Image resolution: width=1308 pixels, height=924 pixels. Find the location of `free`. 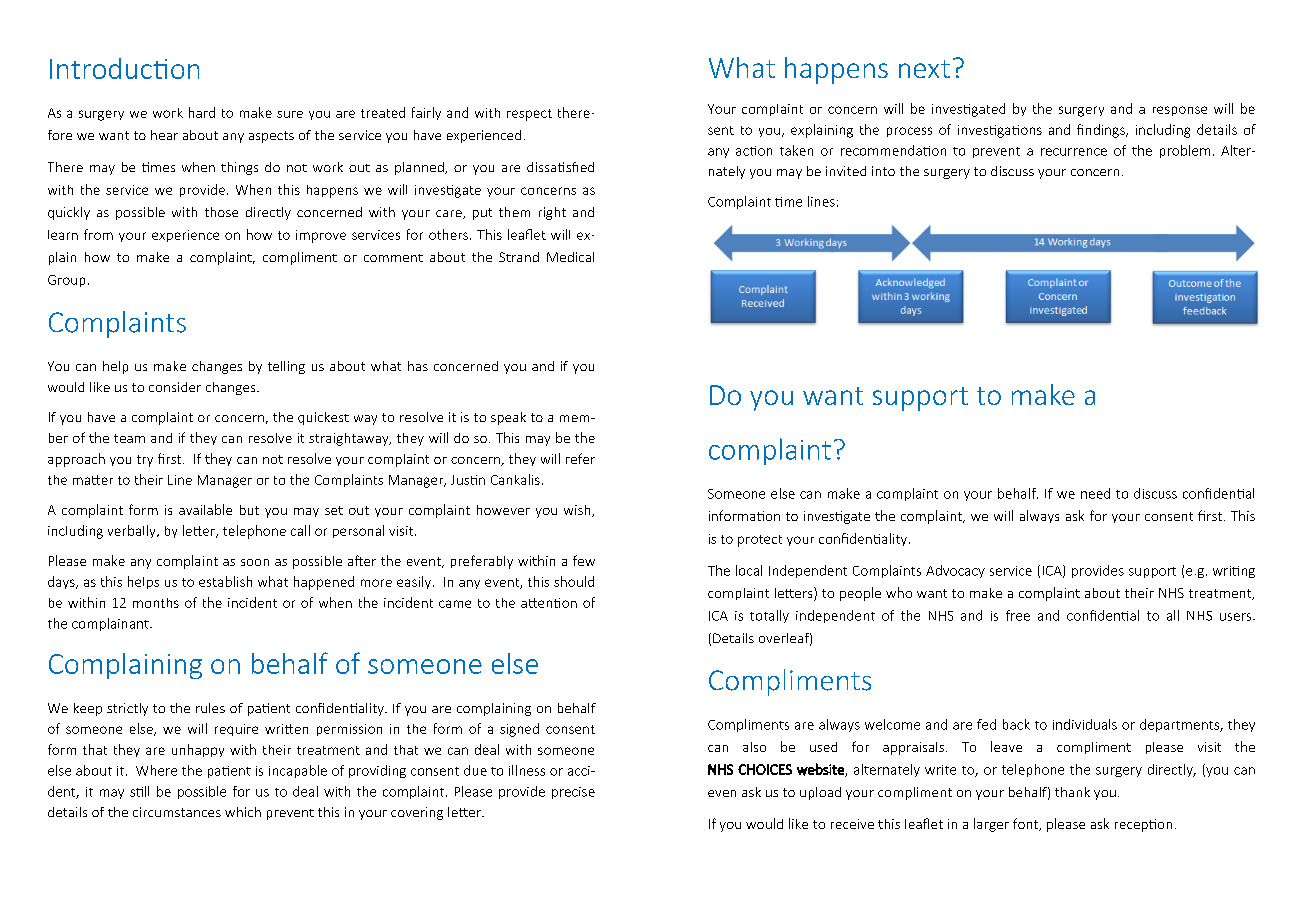

free is located at coordinates (1018, 615).
